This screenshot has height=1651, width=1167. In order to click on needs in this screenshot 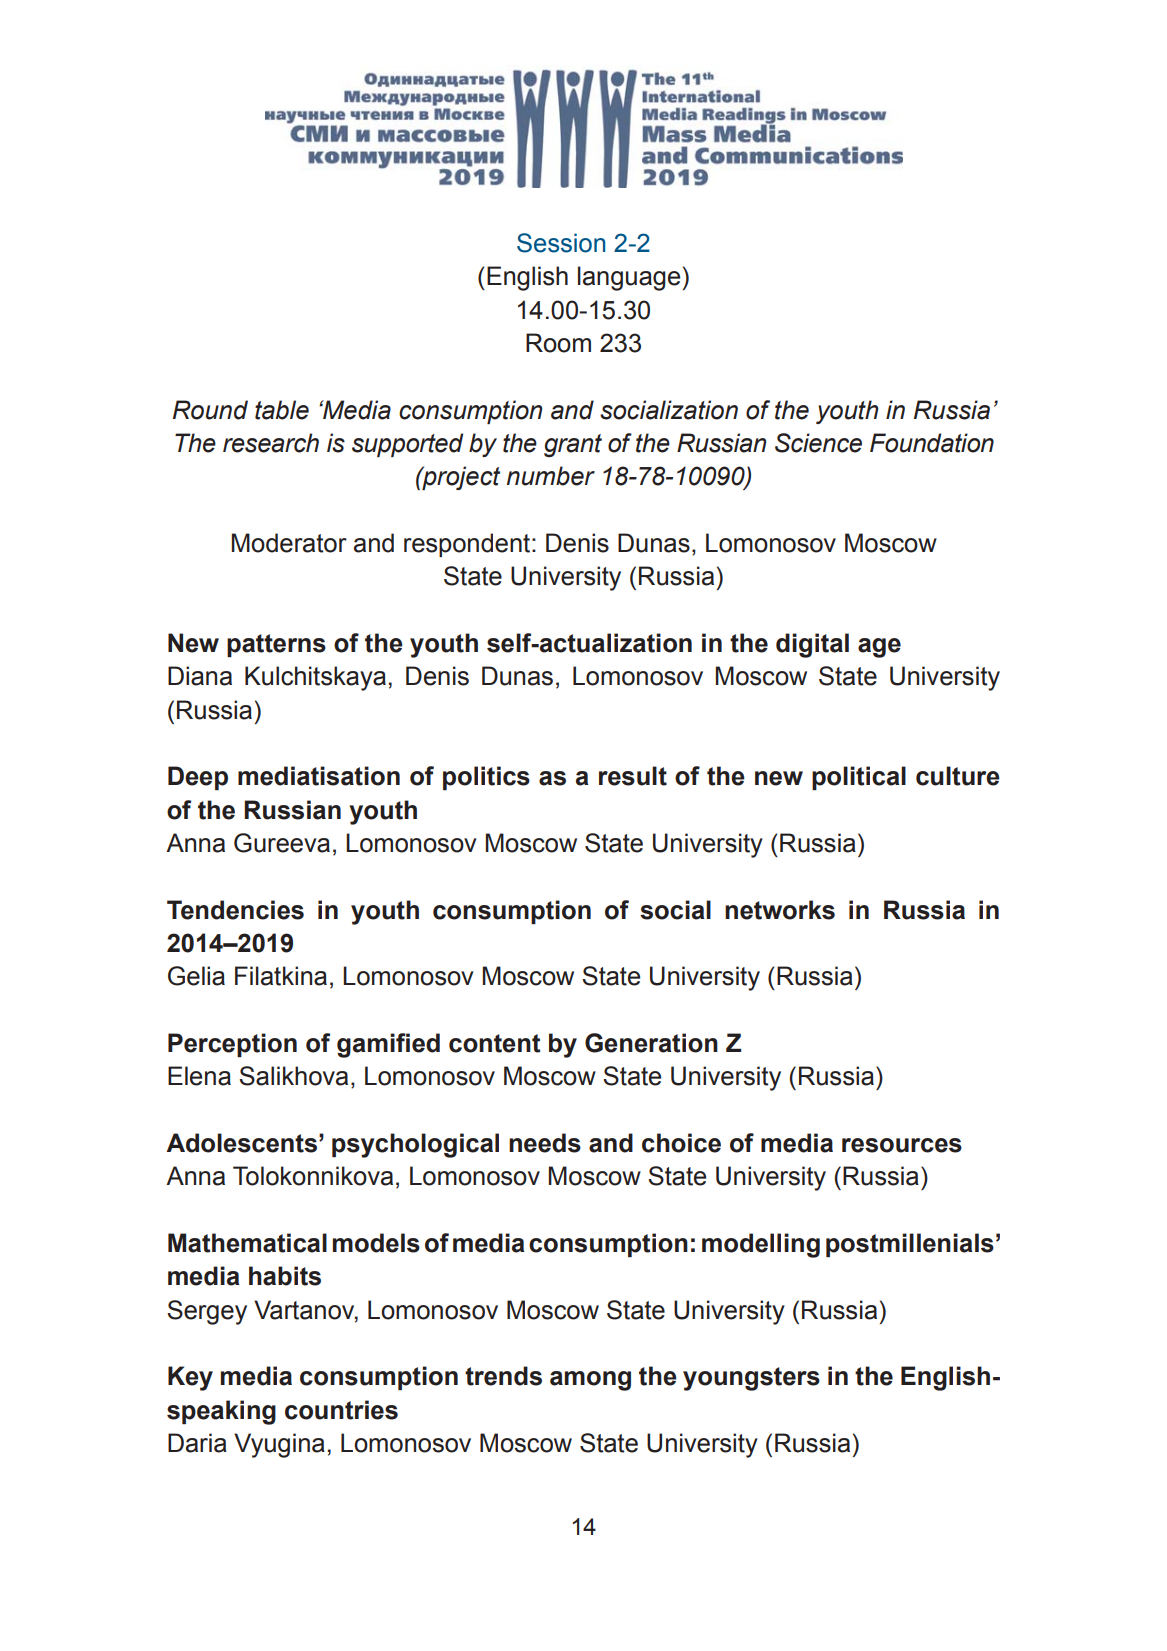, I will do `click(545, 1143)`.
